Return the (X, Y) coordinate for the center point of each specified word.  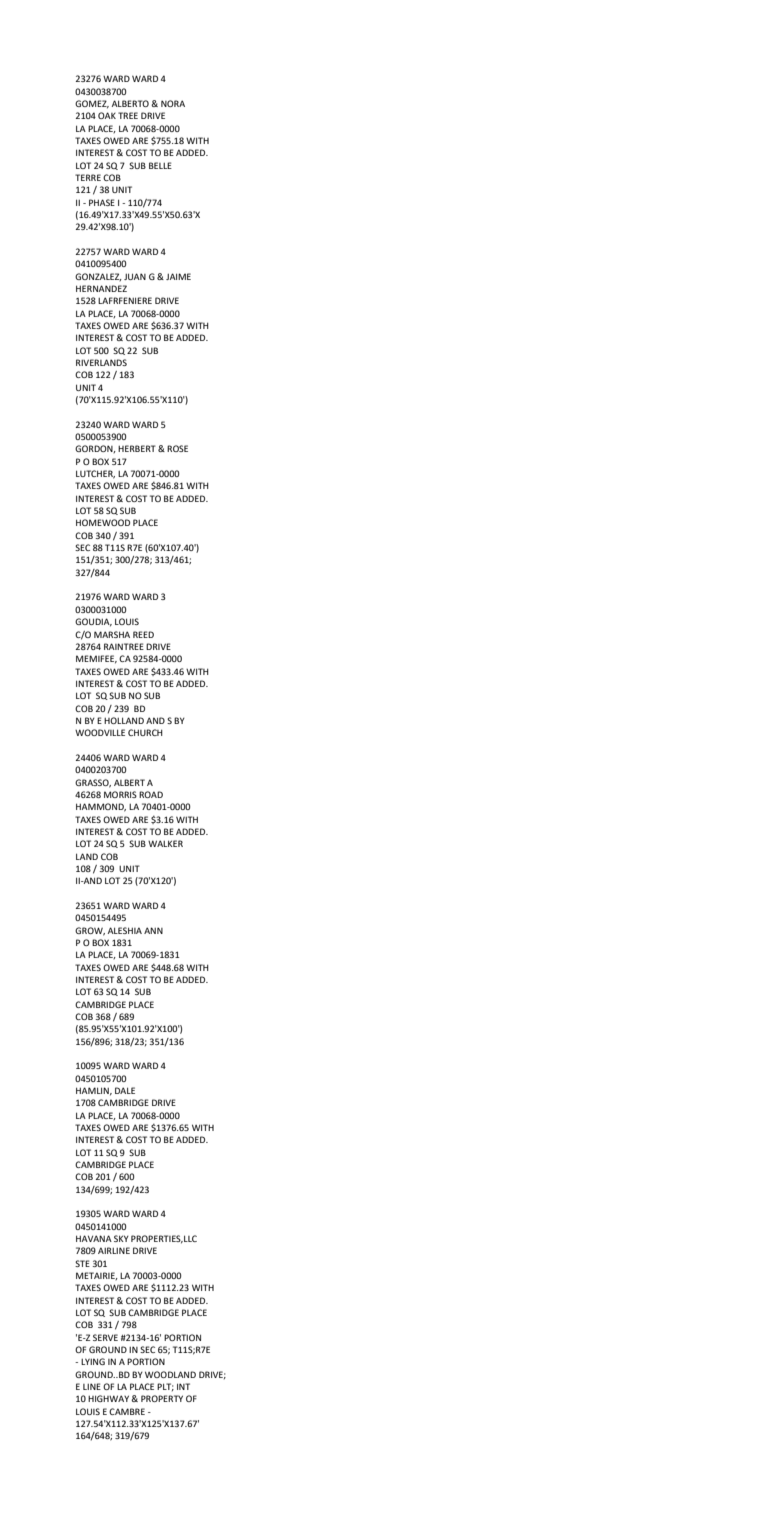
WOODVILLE (100, 732)
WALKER (165, 843)
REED (143, 634)
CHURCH (145, 732)
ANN (153, 930)
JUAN (135, 276)
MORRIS (120, 794)
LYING (93, 1361)
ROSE (177, 448)
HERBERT (137, 448)
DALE (125, 1090)
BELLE (160, 165)
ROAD (151, 794)
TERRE (88, 177)
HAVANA (94, 1238)
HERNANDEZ (101, 288)
